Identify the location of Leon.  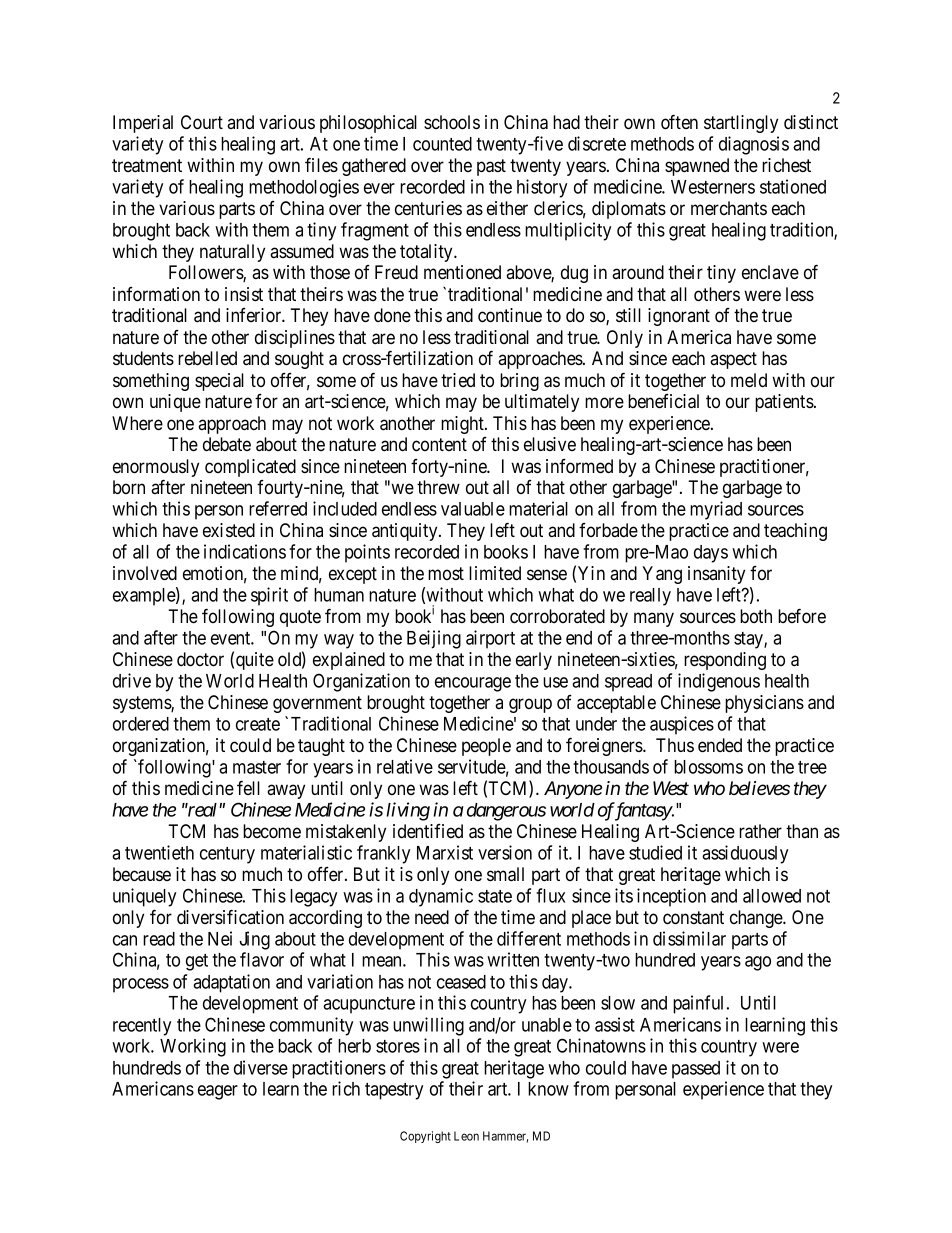
(466, 1136).
